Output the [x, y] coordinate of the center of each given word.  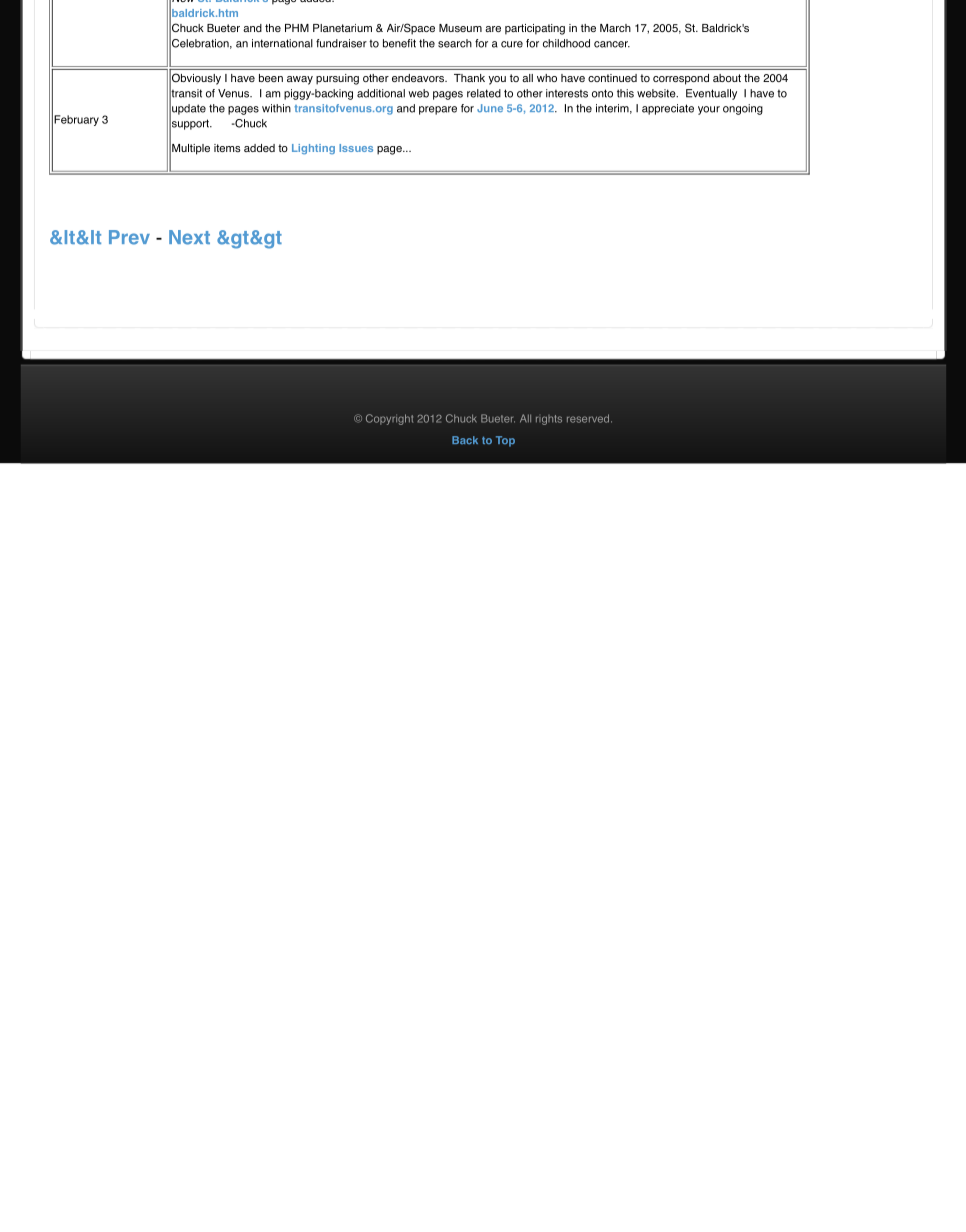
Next [189, 237]
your [709, 110]
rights [549, 420]
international [282, 43]
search [455, 43]
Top [505, 441]
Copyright [389, 419]
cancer [612, 44]
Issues [356, 148]
